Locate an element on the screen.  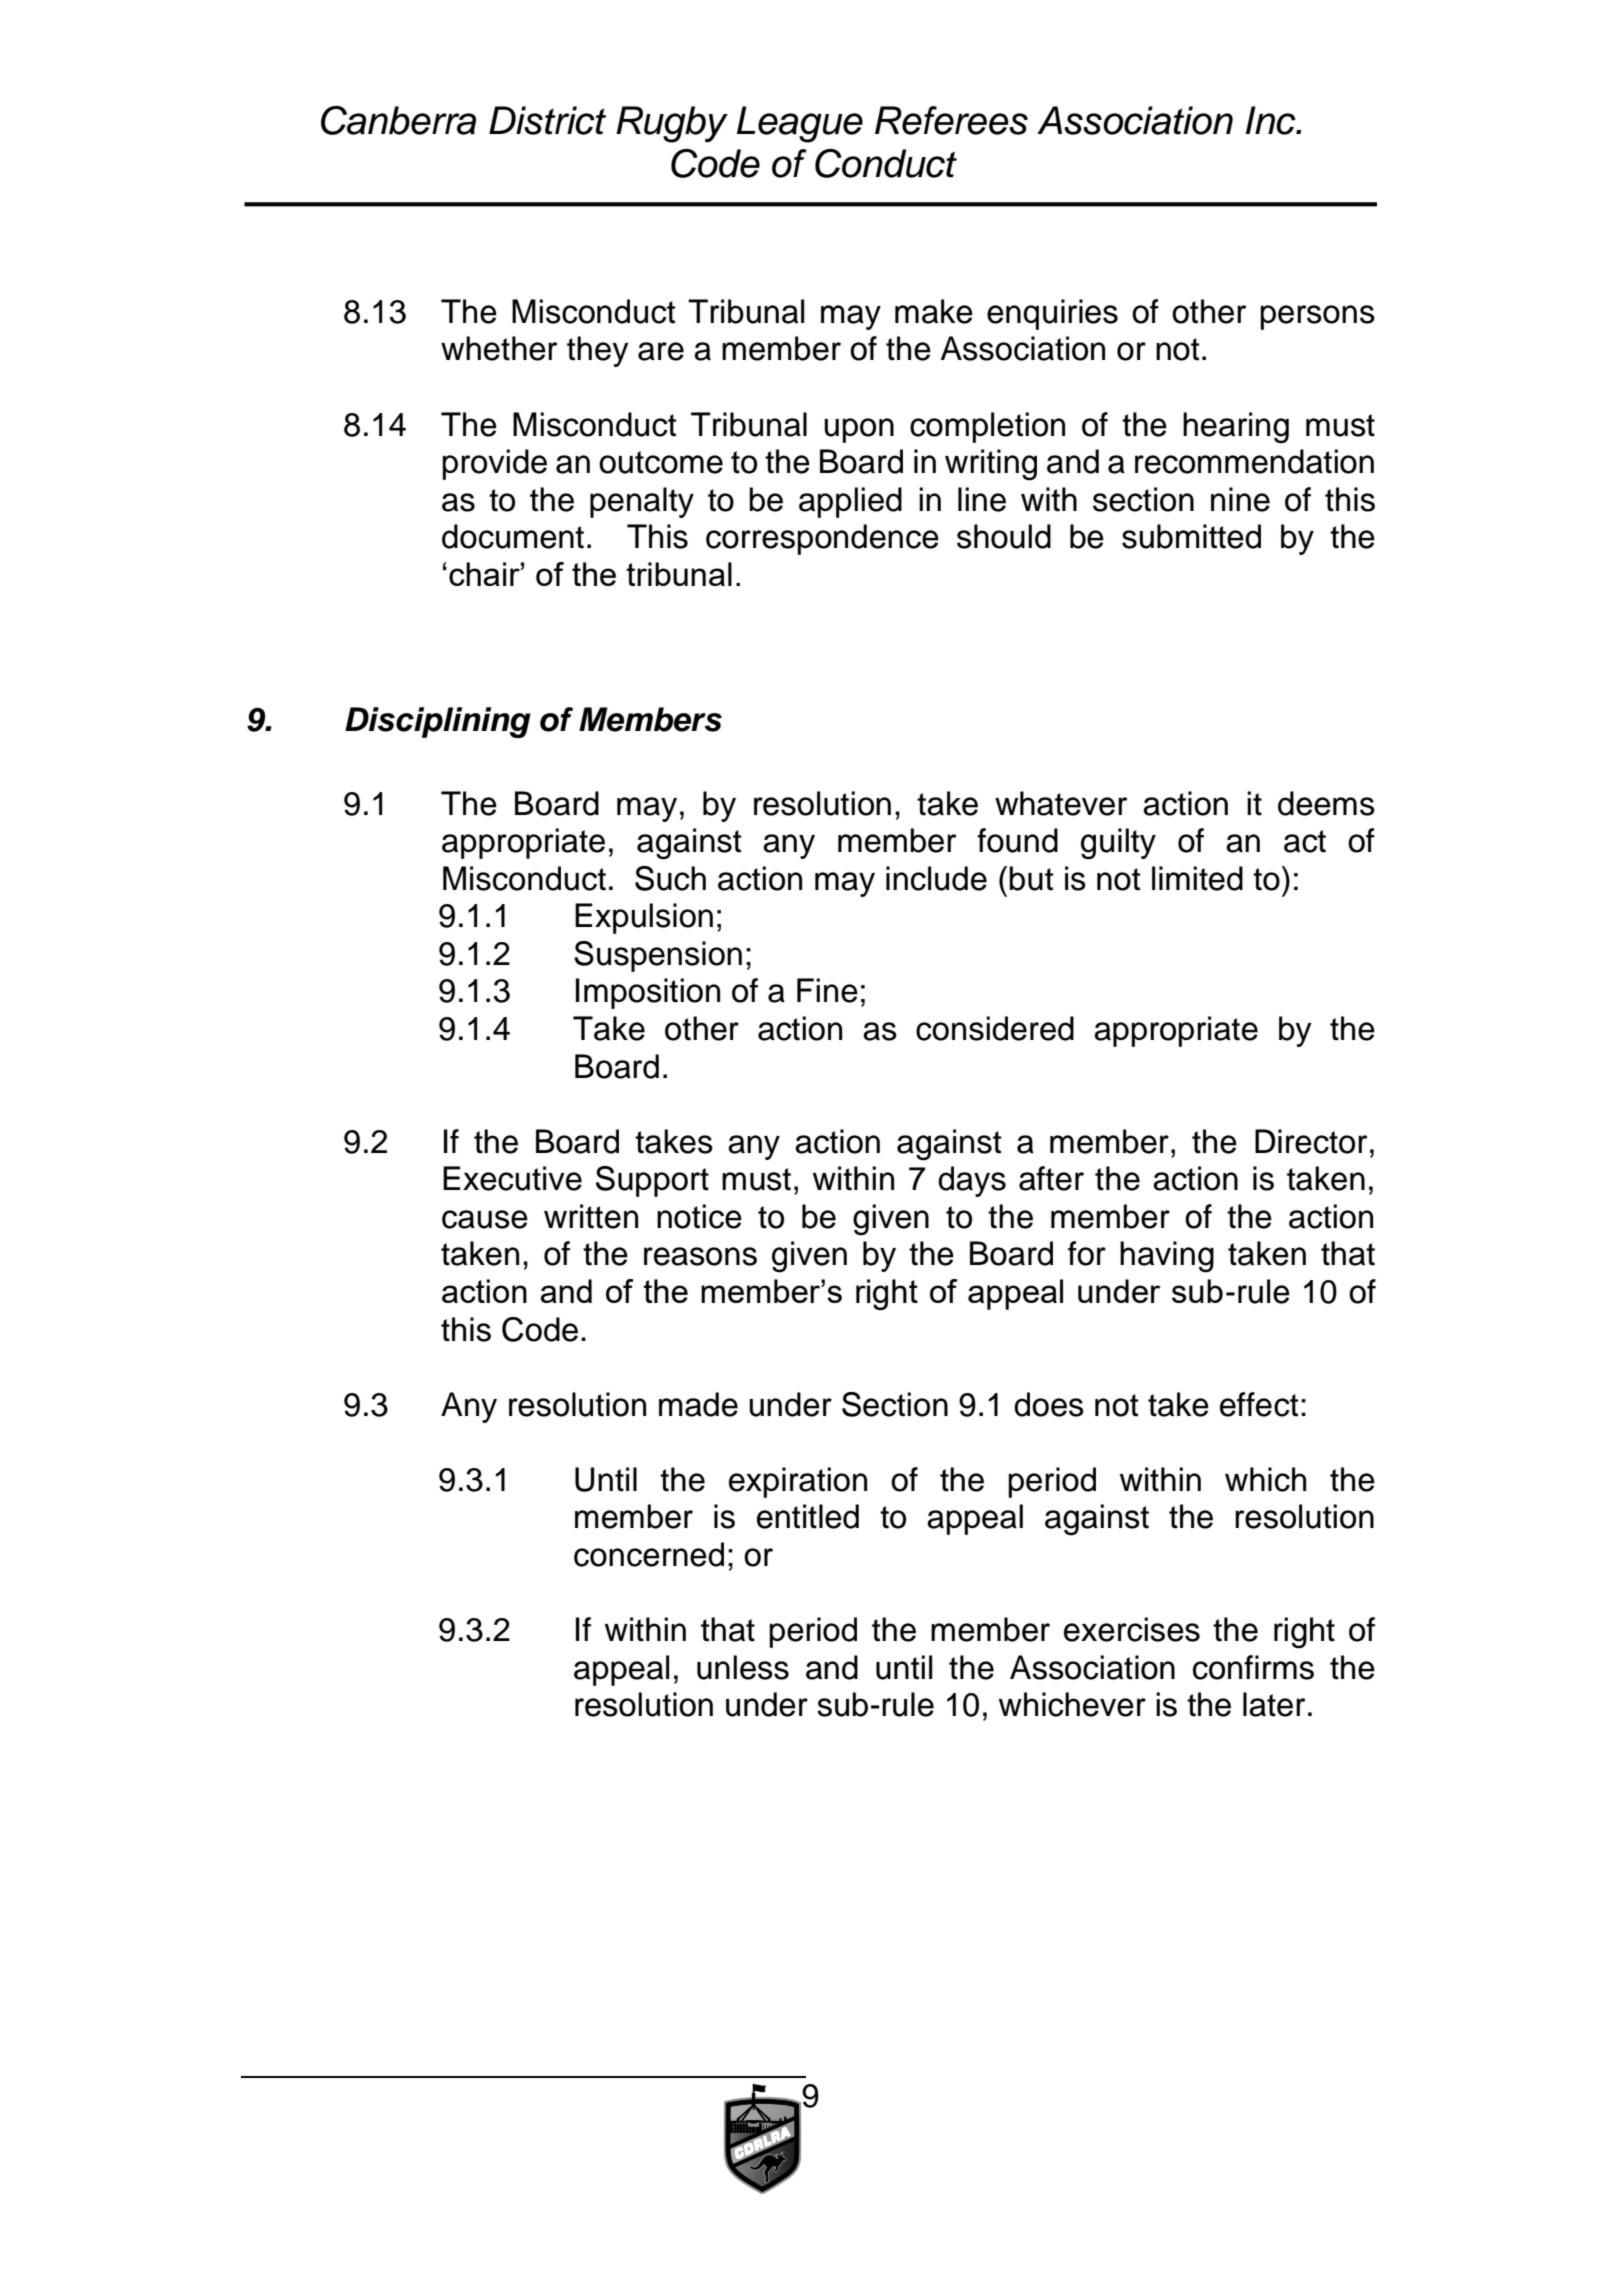
Expulsion is located at coordinates (644, 918).
